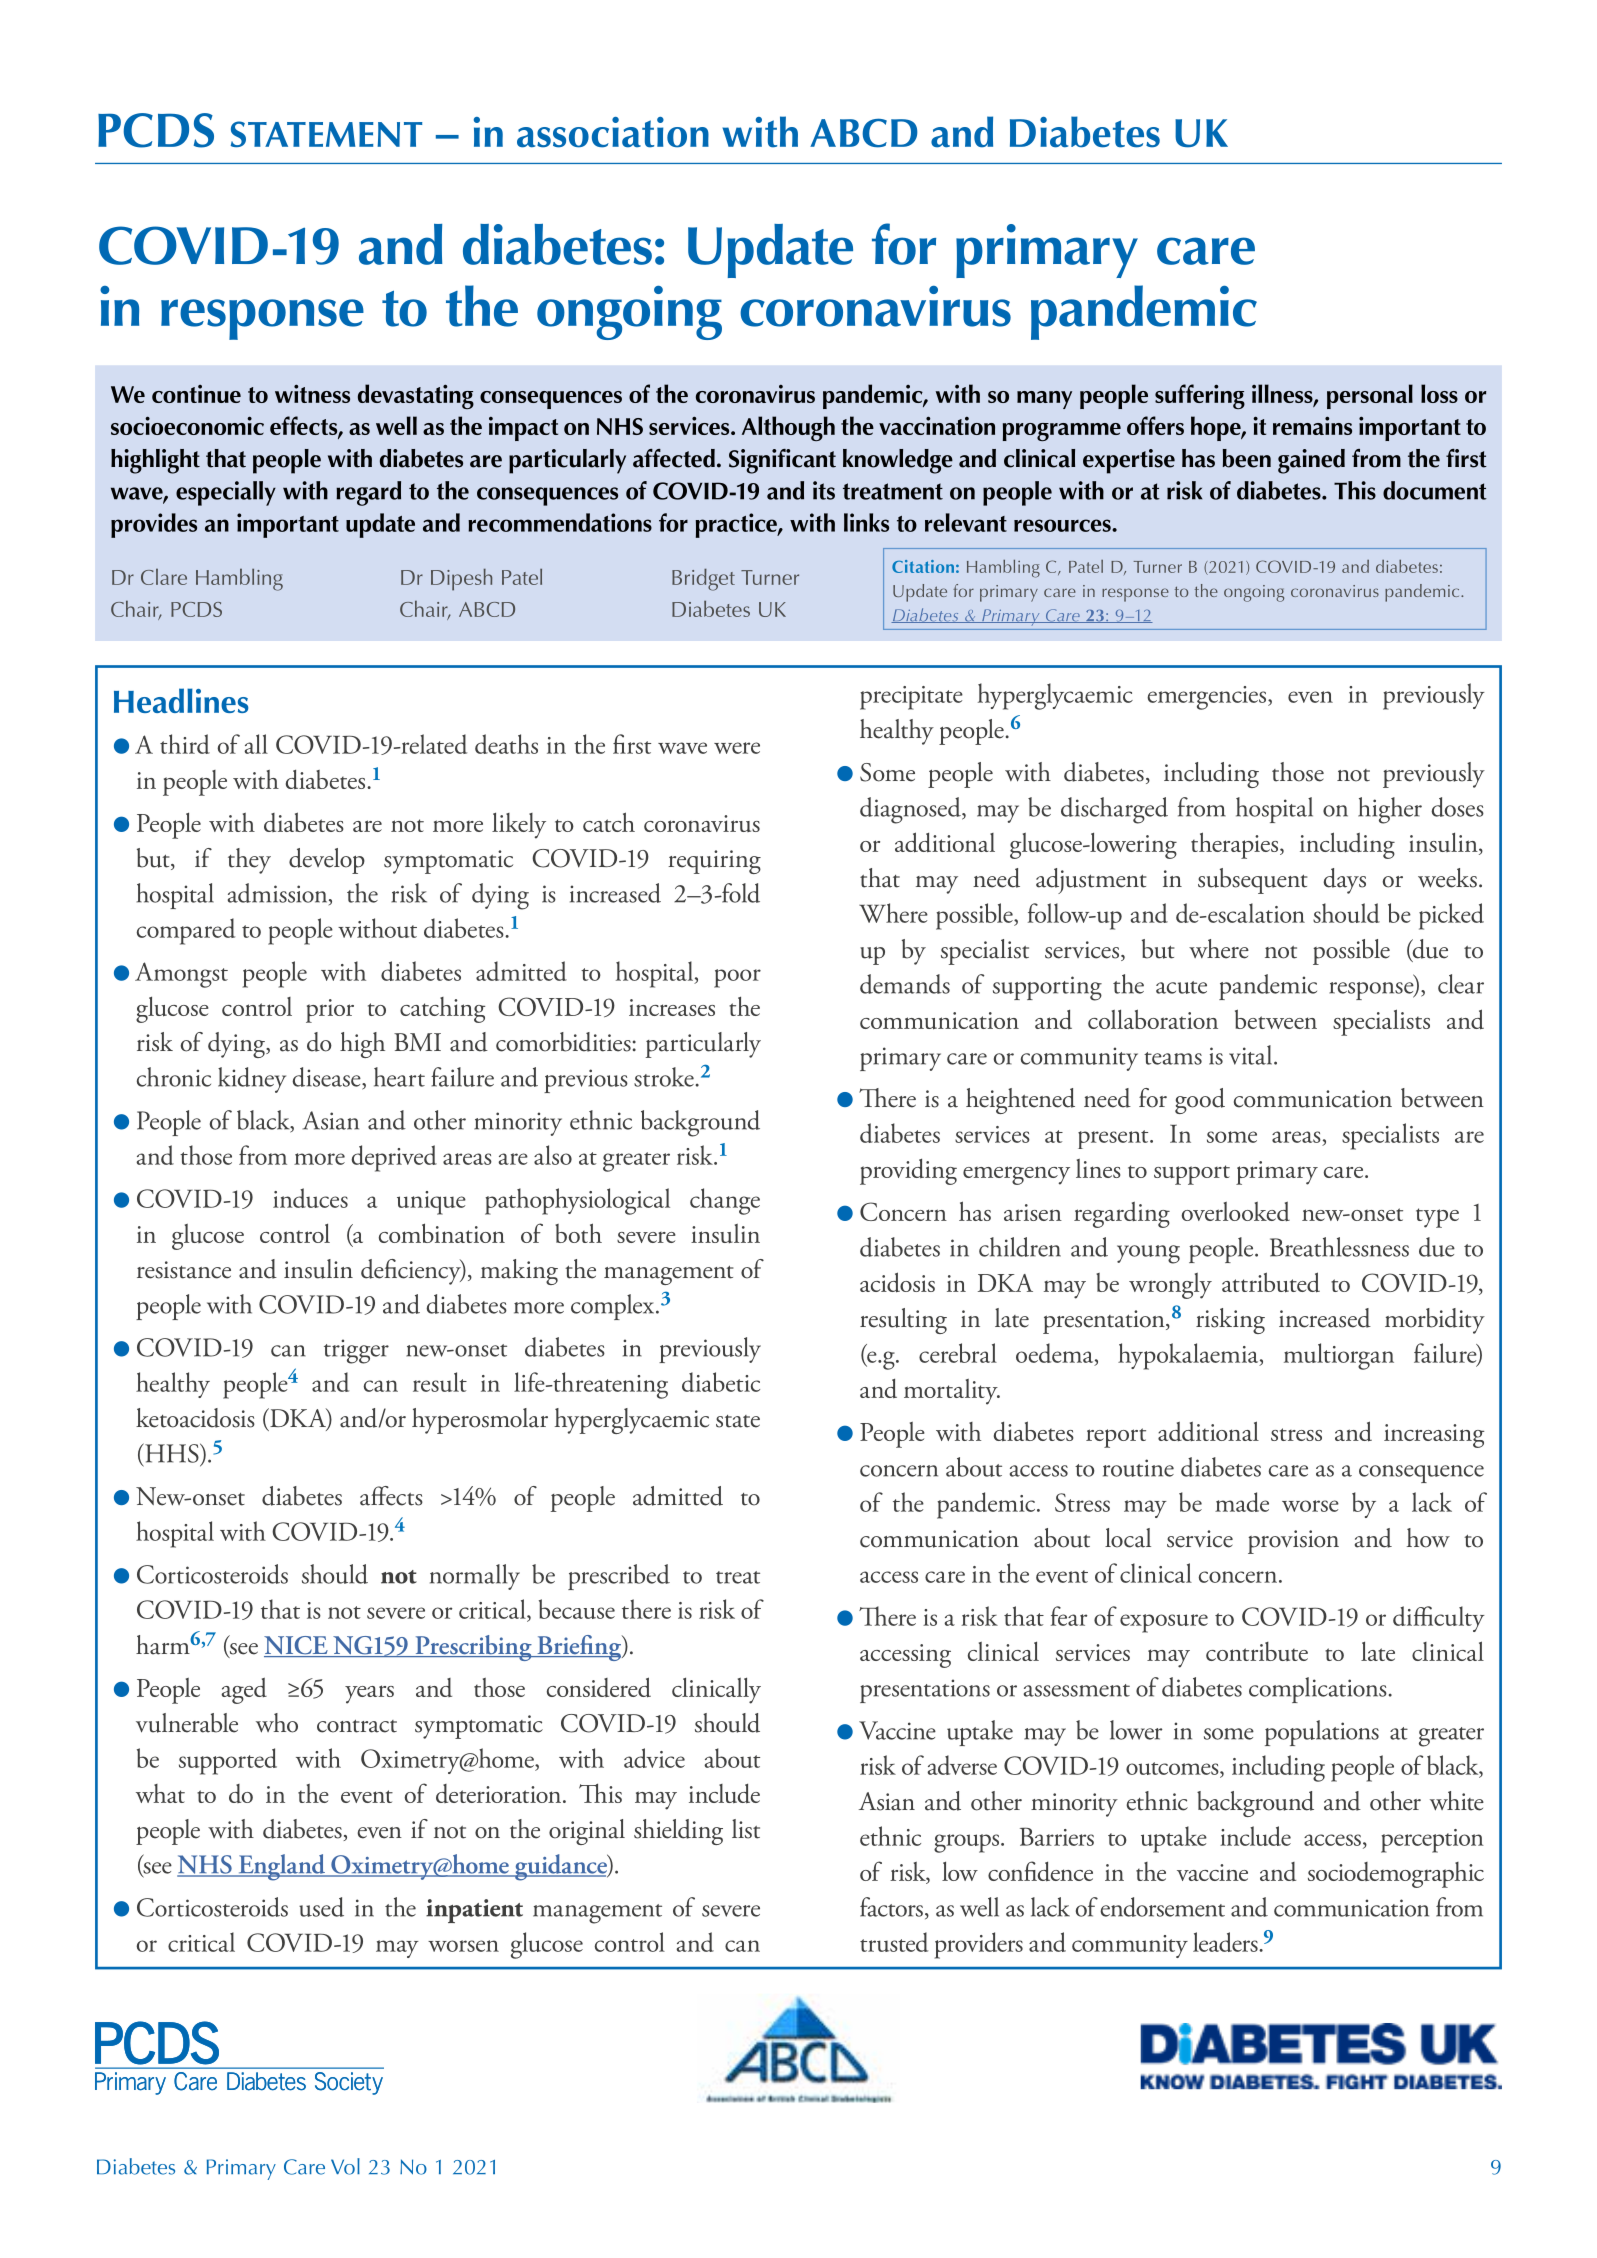 The width and height of the screenshot is (1597, 2258). I want to click on personal, so click(1370, 396).
